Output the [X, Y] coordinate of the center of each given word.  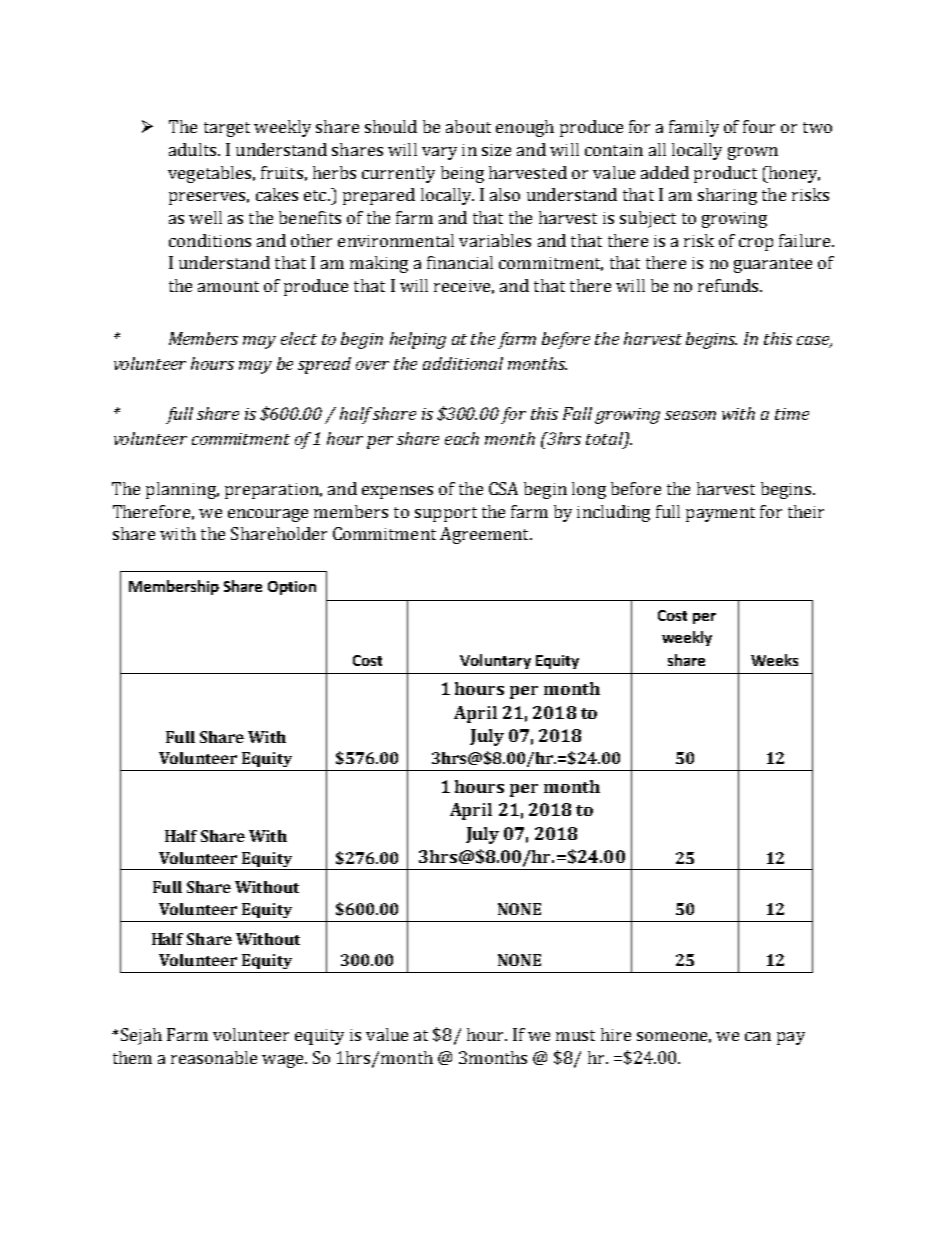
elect [299, 338]
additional [463, 363]
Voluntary [495, 661]
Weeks [774, 660]
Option [292, 588]
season [690, 415]
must [575, 1035]
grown [753, 153]
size [496, 150]
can [758, 1036]
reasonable [214, 1057]
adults [194, 149]
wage [284, 1061]
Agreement [485, 535]
